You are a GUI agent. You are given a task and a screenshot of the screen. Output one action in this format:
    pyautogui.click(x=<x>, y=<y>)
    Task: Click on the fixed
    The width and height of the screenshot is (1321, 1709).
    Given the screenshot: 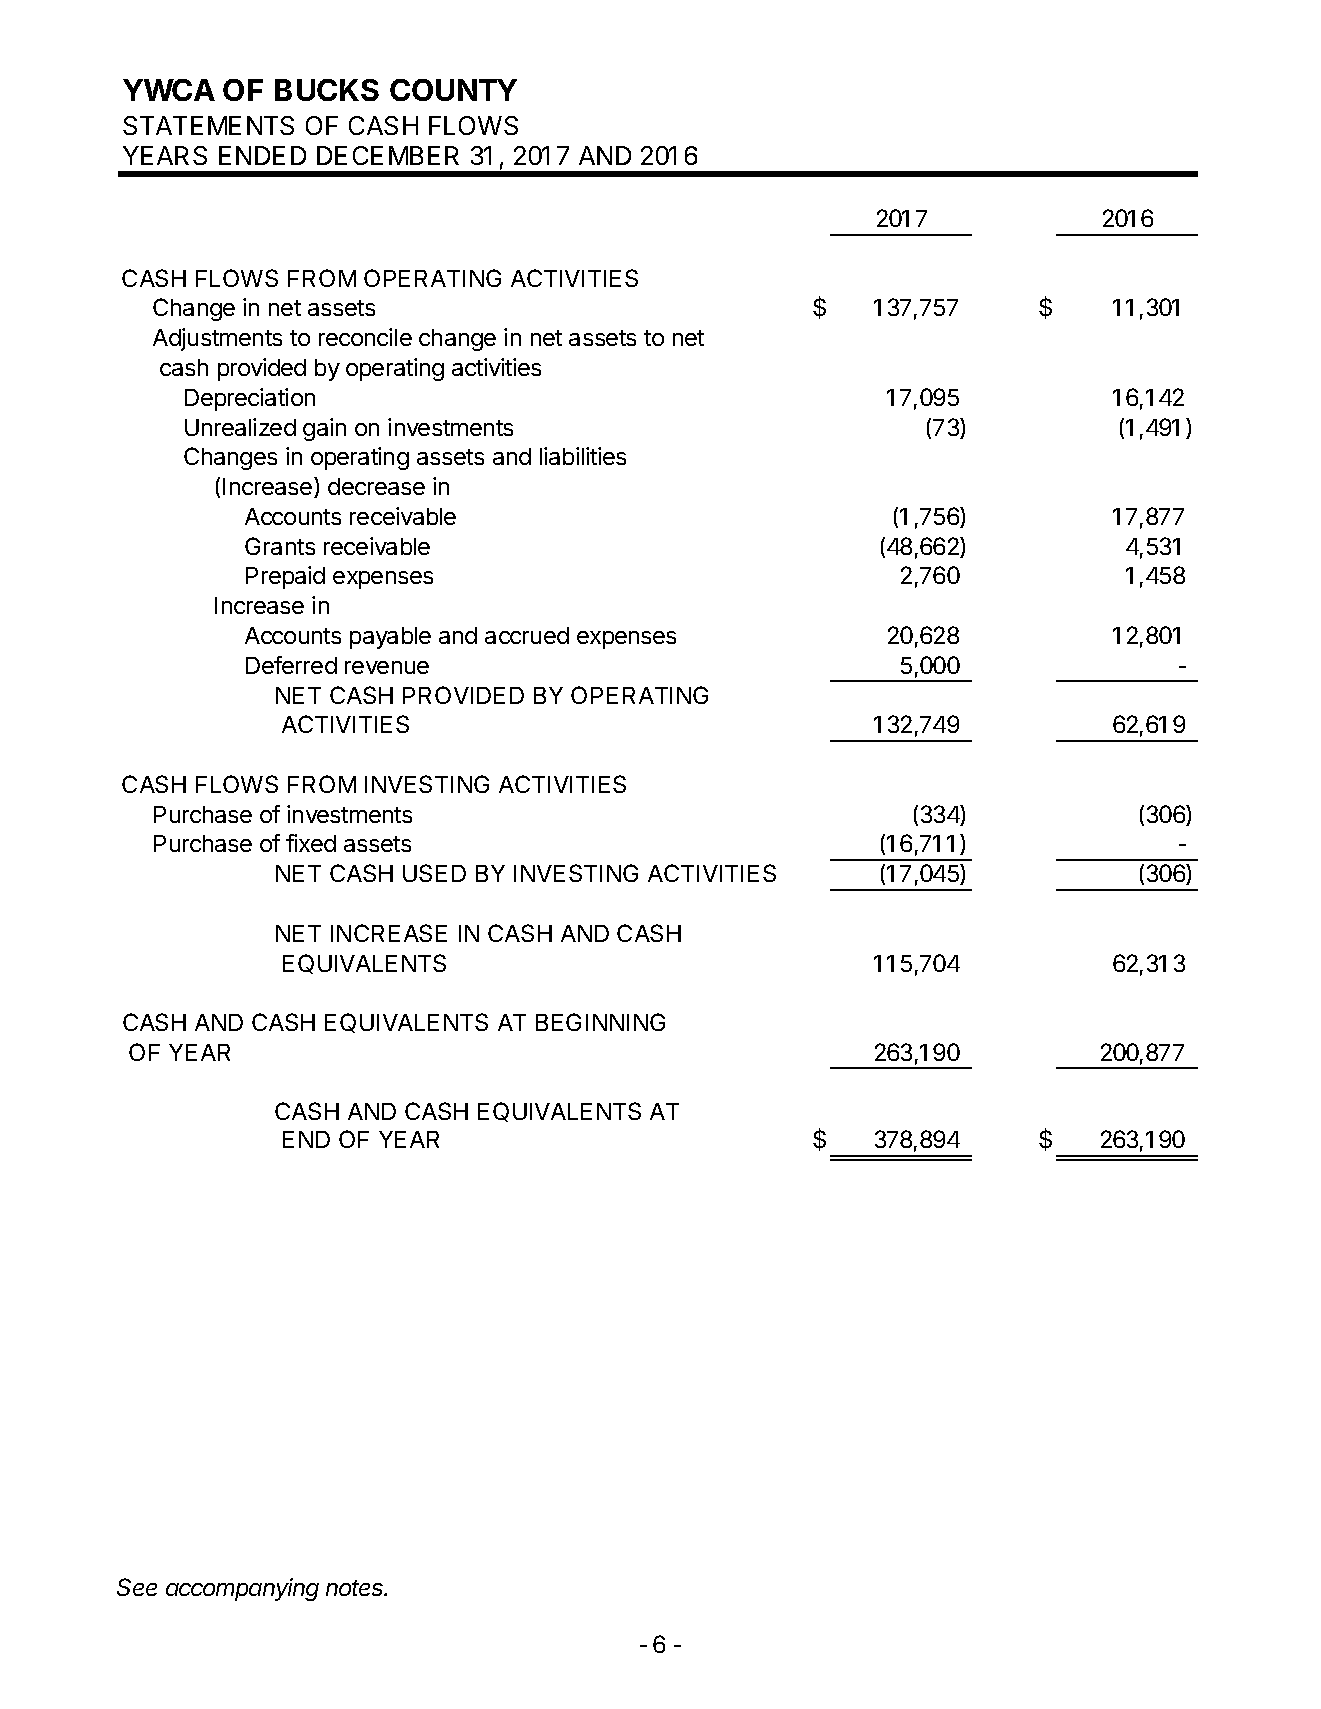 What is the action you would take?
    pyautogui.click(x=311, y=843)
